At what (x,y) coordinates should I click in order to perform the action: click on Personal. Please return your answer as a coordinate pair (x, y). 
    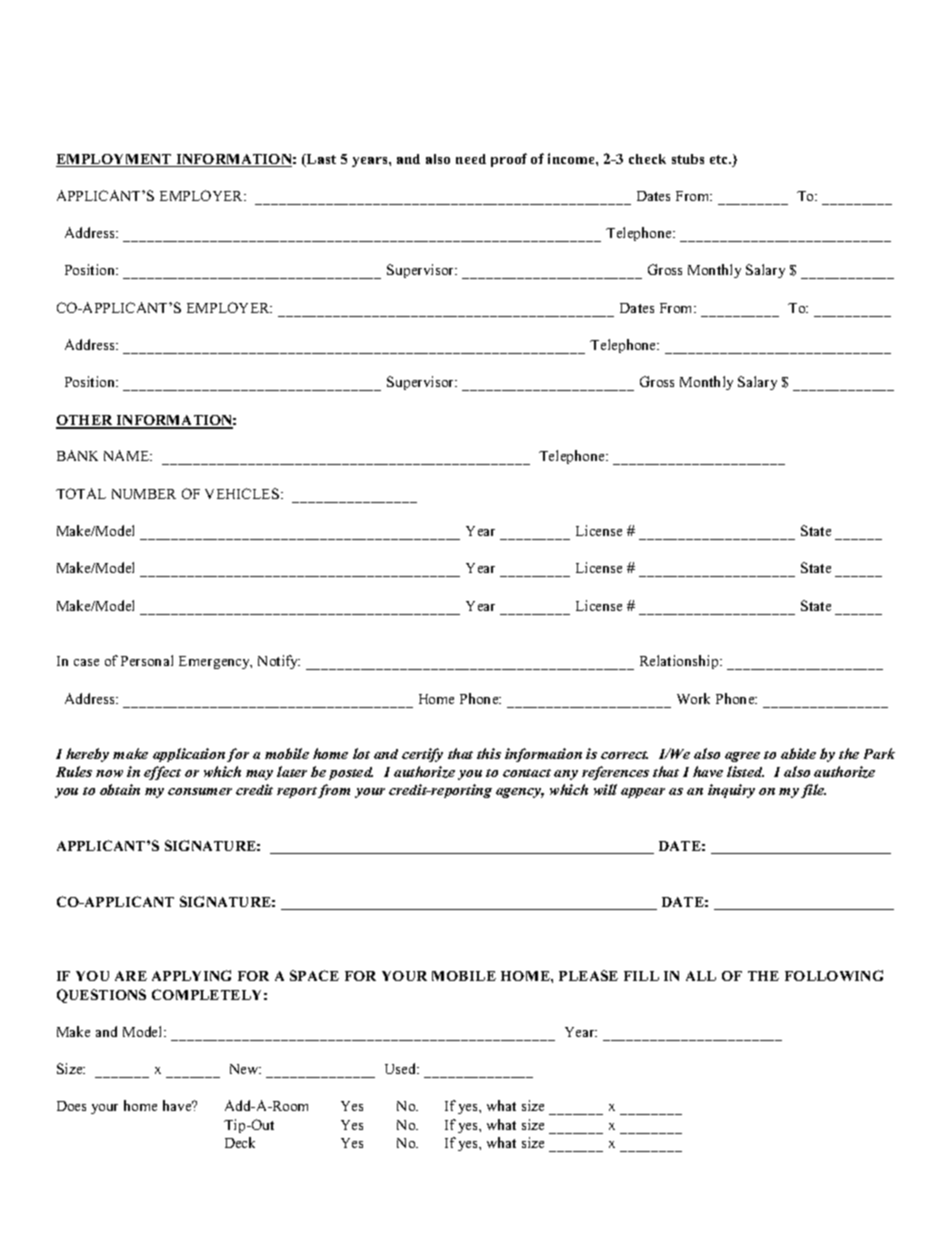
    Looking at the image, I should click on (147, 660).
